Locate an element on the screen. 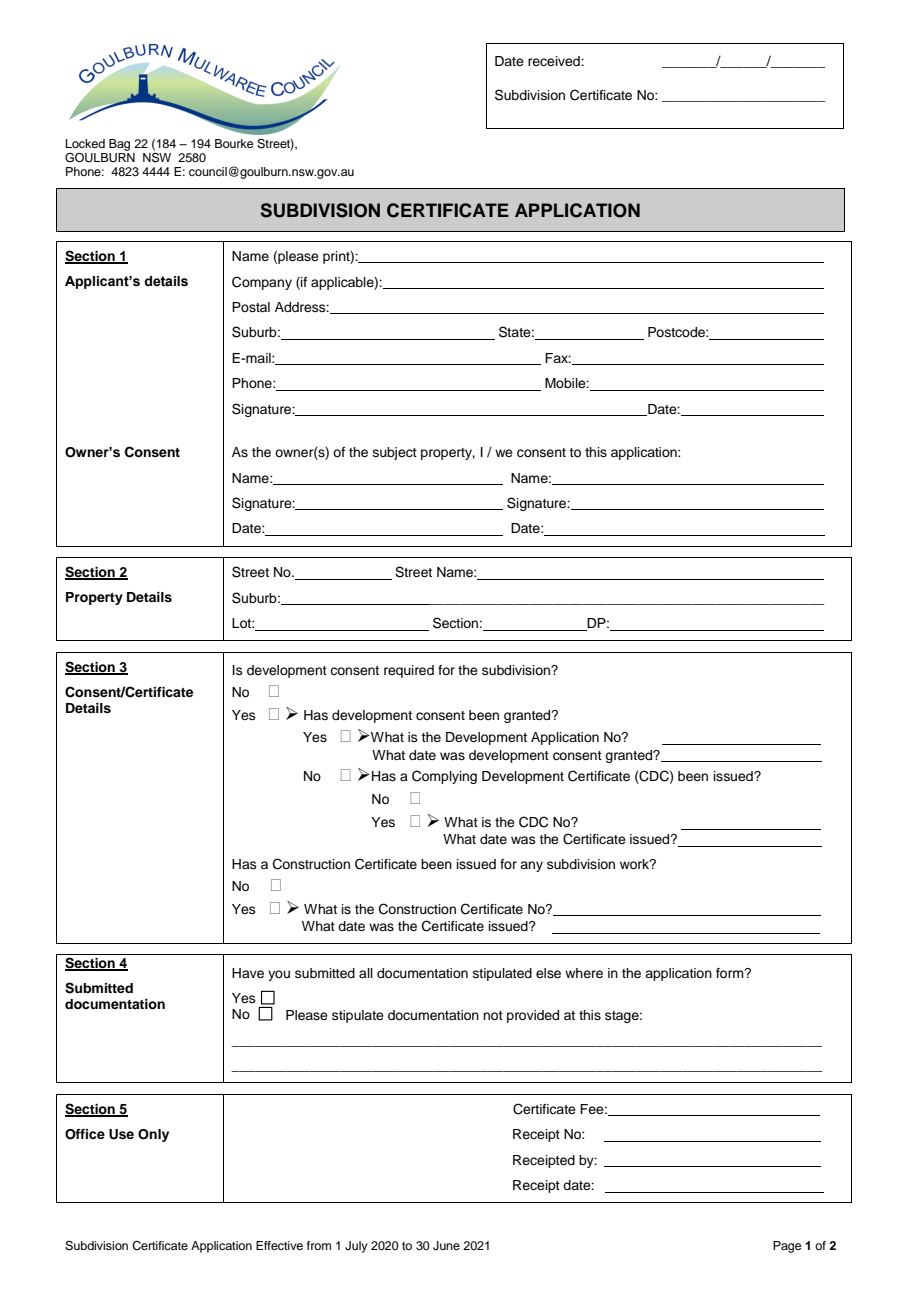  June is located at coordinates (446, 1246).
